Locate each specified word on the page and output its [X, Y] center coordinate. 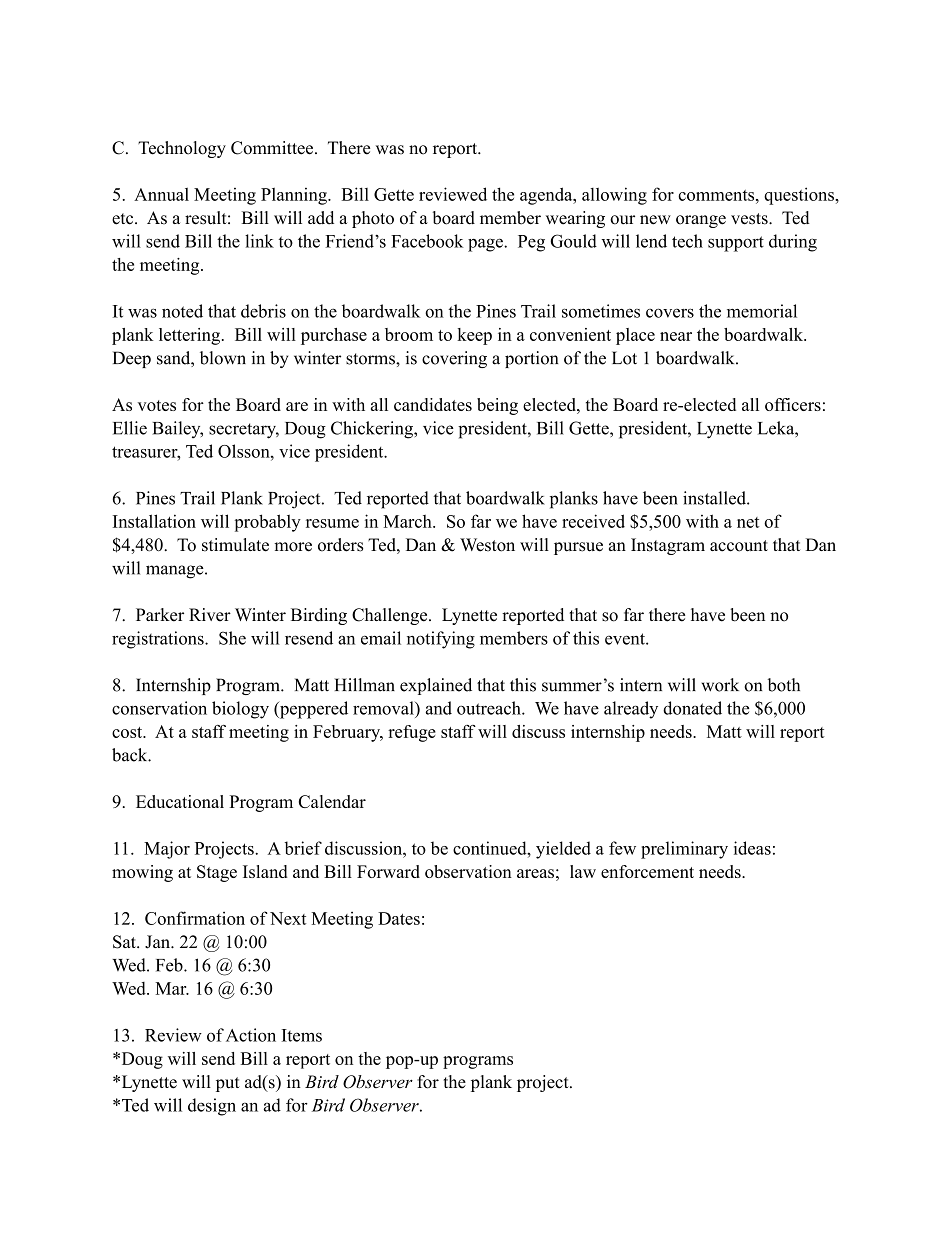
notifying [441, 640]
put [228, 1084]
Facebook [427, 241]
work [720, 685]
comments [717, 195]
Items [302, 1035]
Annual [161, 194]
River [210, 615]
